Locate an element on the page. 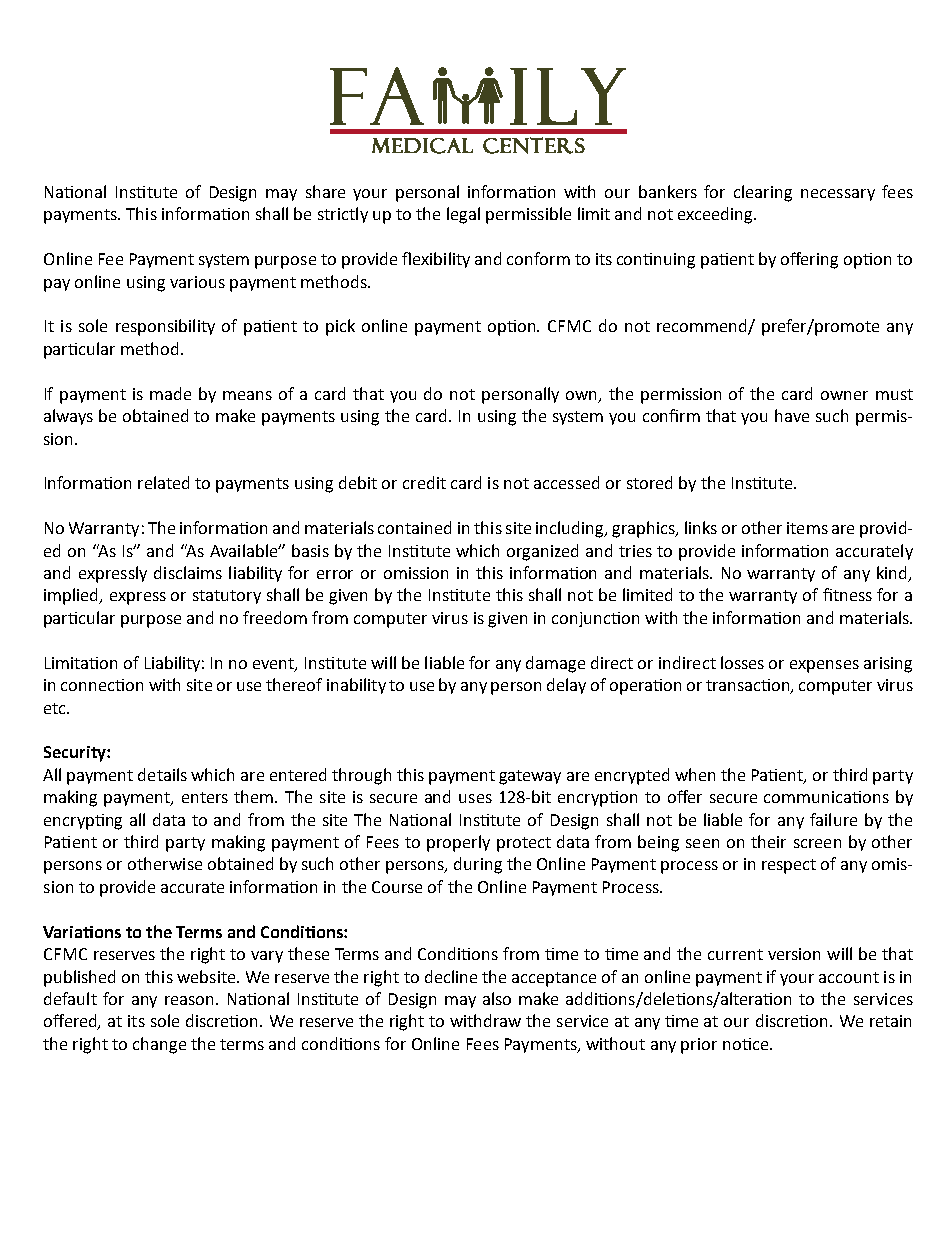  retain is located at coordinates (890, 1021).
